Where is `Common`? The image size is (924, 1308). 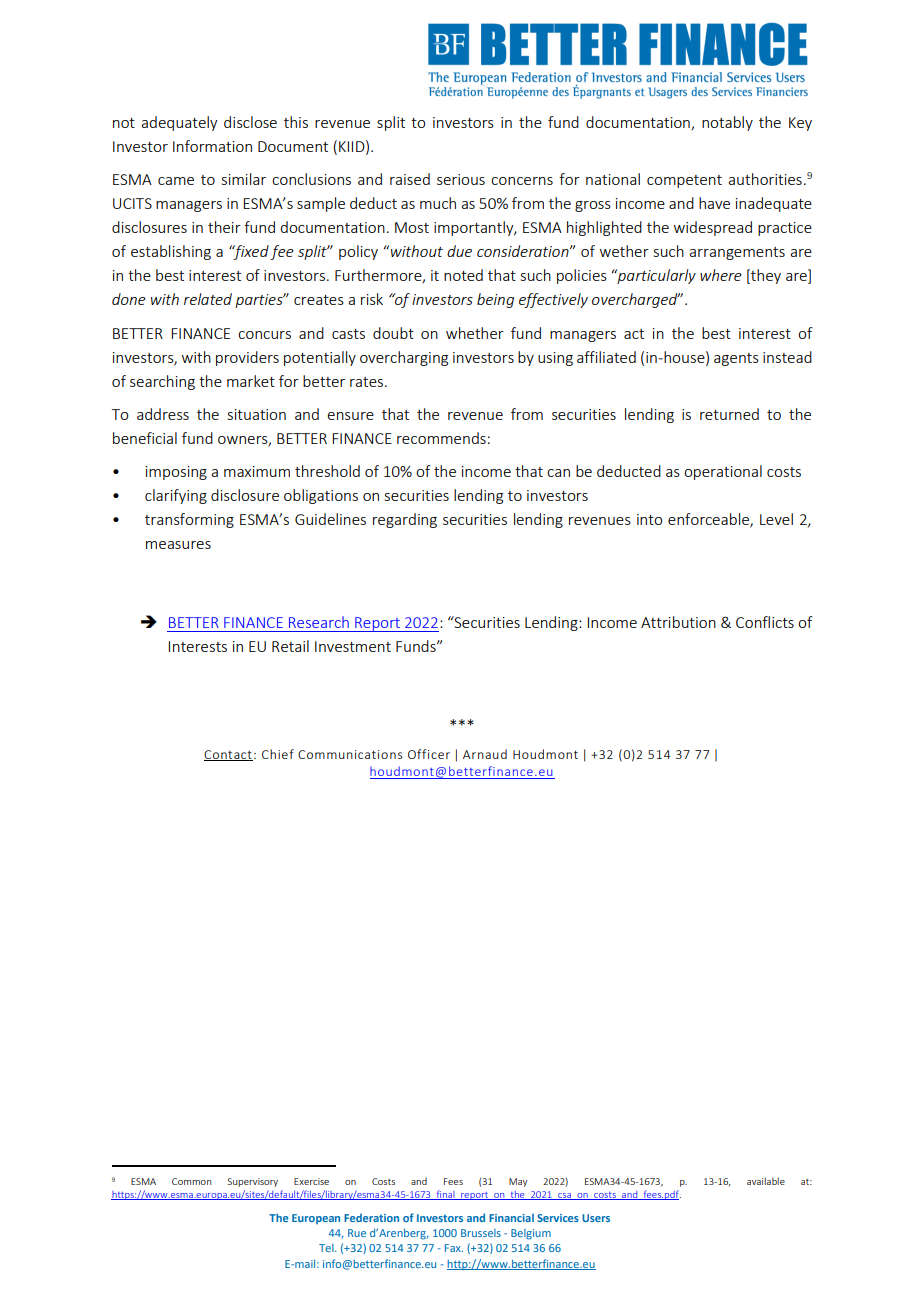
Common is located at coordinates (192, 1181).
